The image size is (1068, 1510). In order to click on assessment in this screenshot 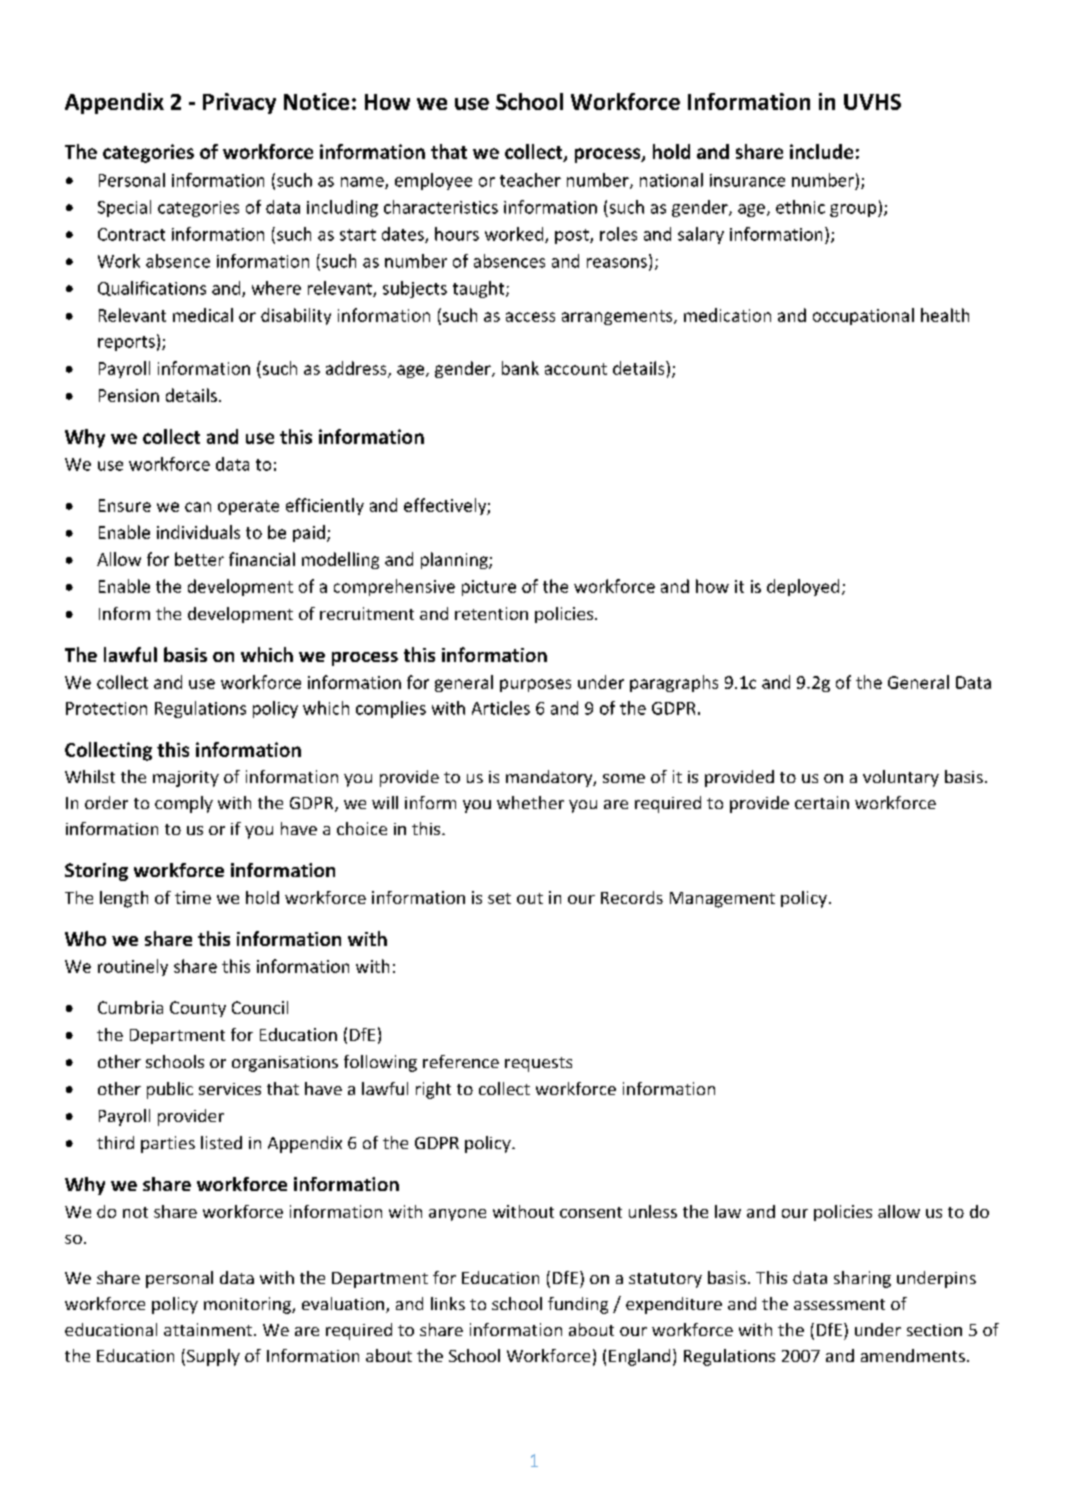, I will do `click(839, 1304)`.
